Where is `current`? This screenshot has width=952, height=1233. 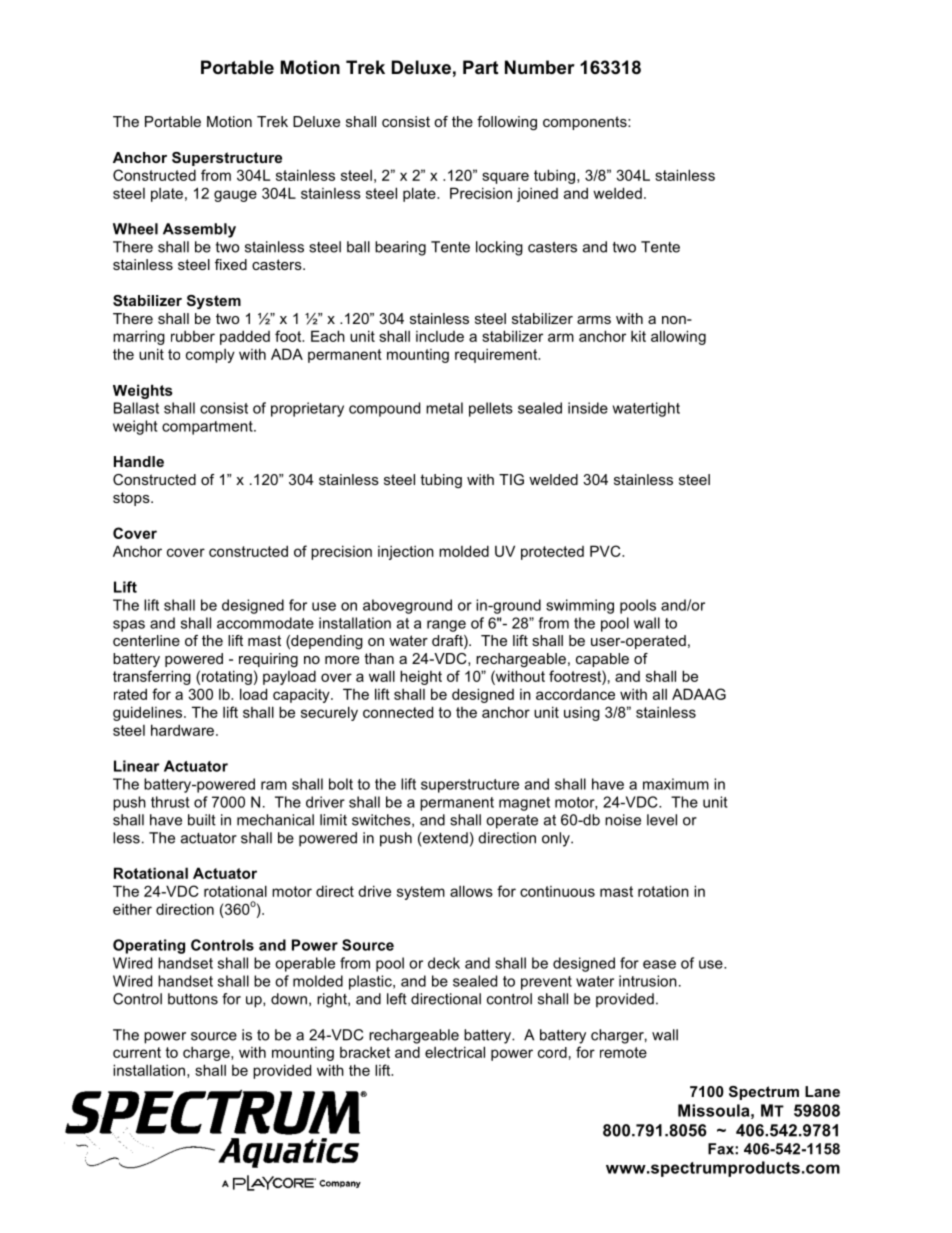 current is located at coordinates (137, 1052).
